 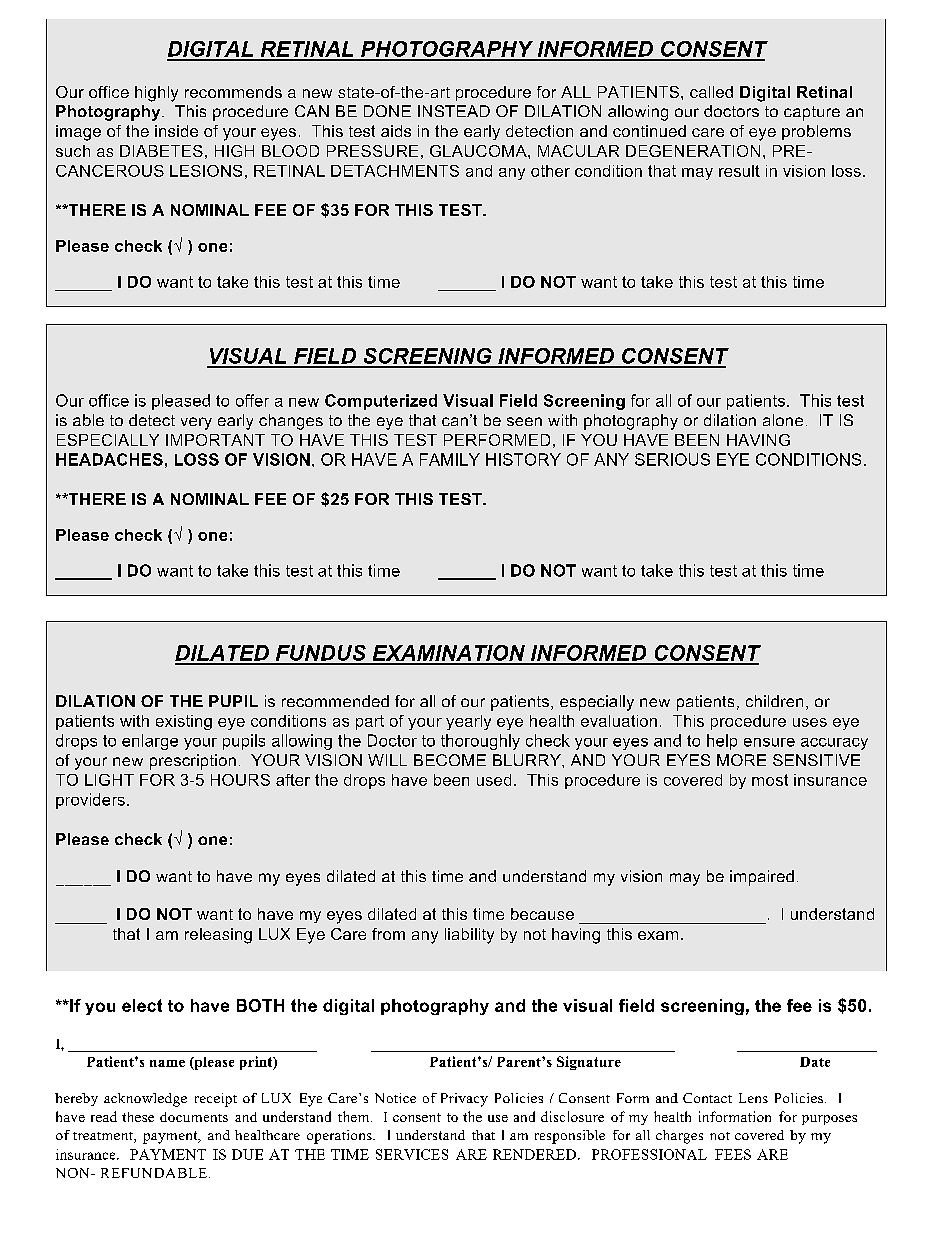 What do you see at coordinates (184, 722) in the screenshot?
I see `existing` at bounding box center [184, 722].
